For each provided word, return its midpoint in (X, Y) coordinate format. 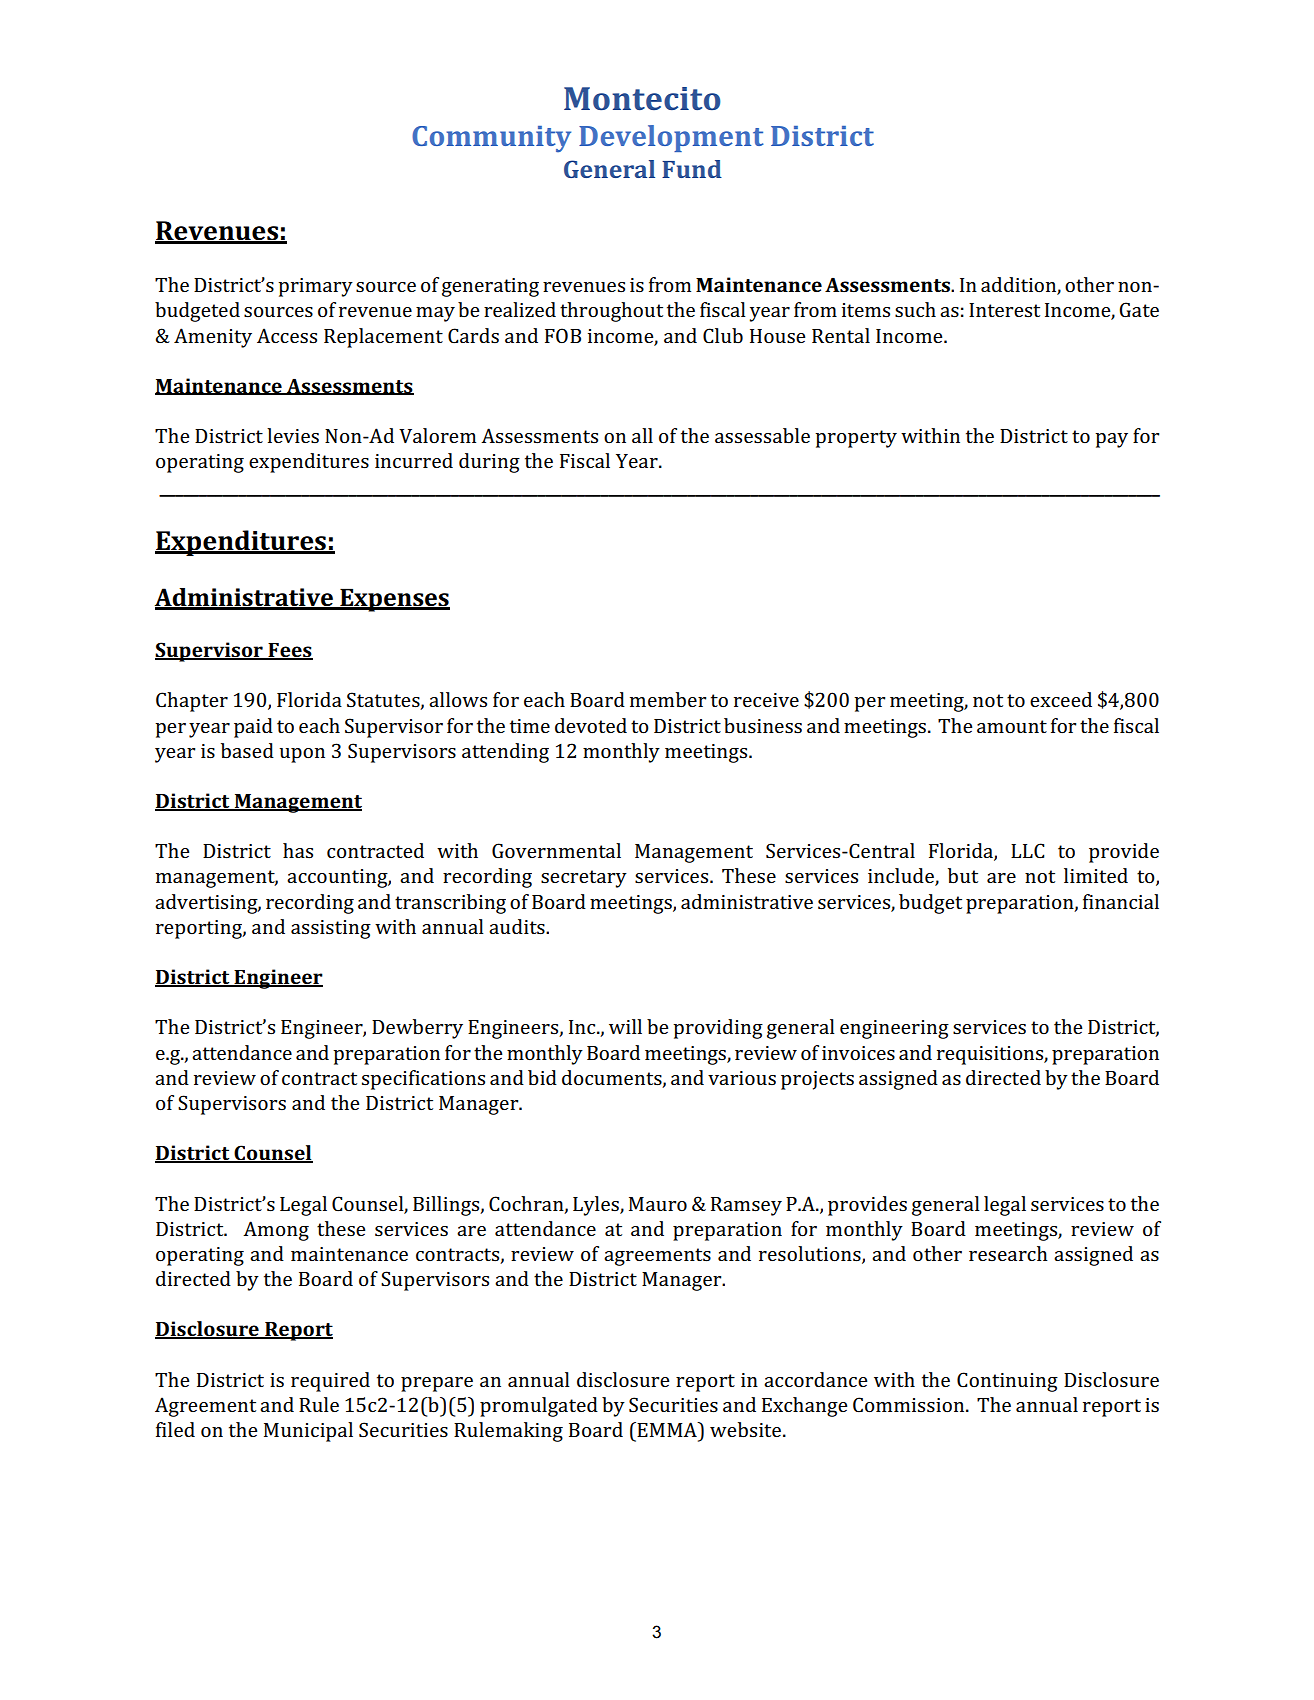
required (330, 1382)
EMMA (667, 1429)
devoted (591, 725)
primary (315, 287)
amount (1012, 726)
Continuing (1007, 1382)
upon (302, 755)
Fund (692, 169)
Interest (1004, 310)
